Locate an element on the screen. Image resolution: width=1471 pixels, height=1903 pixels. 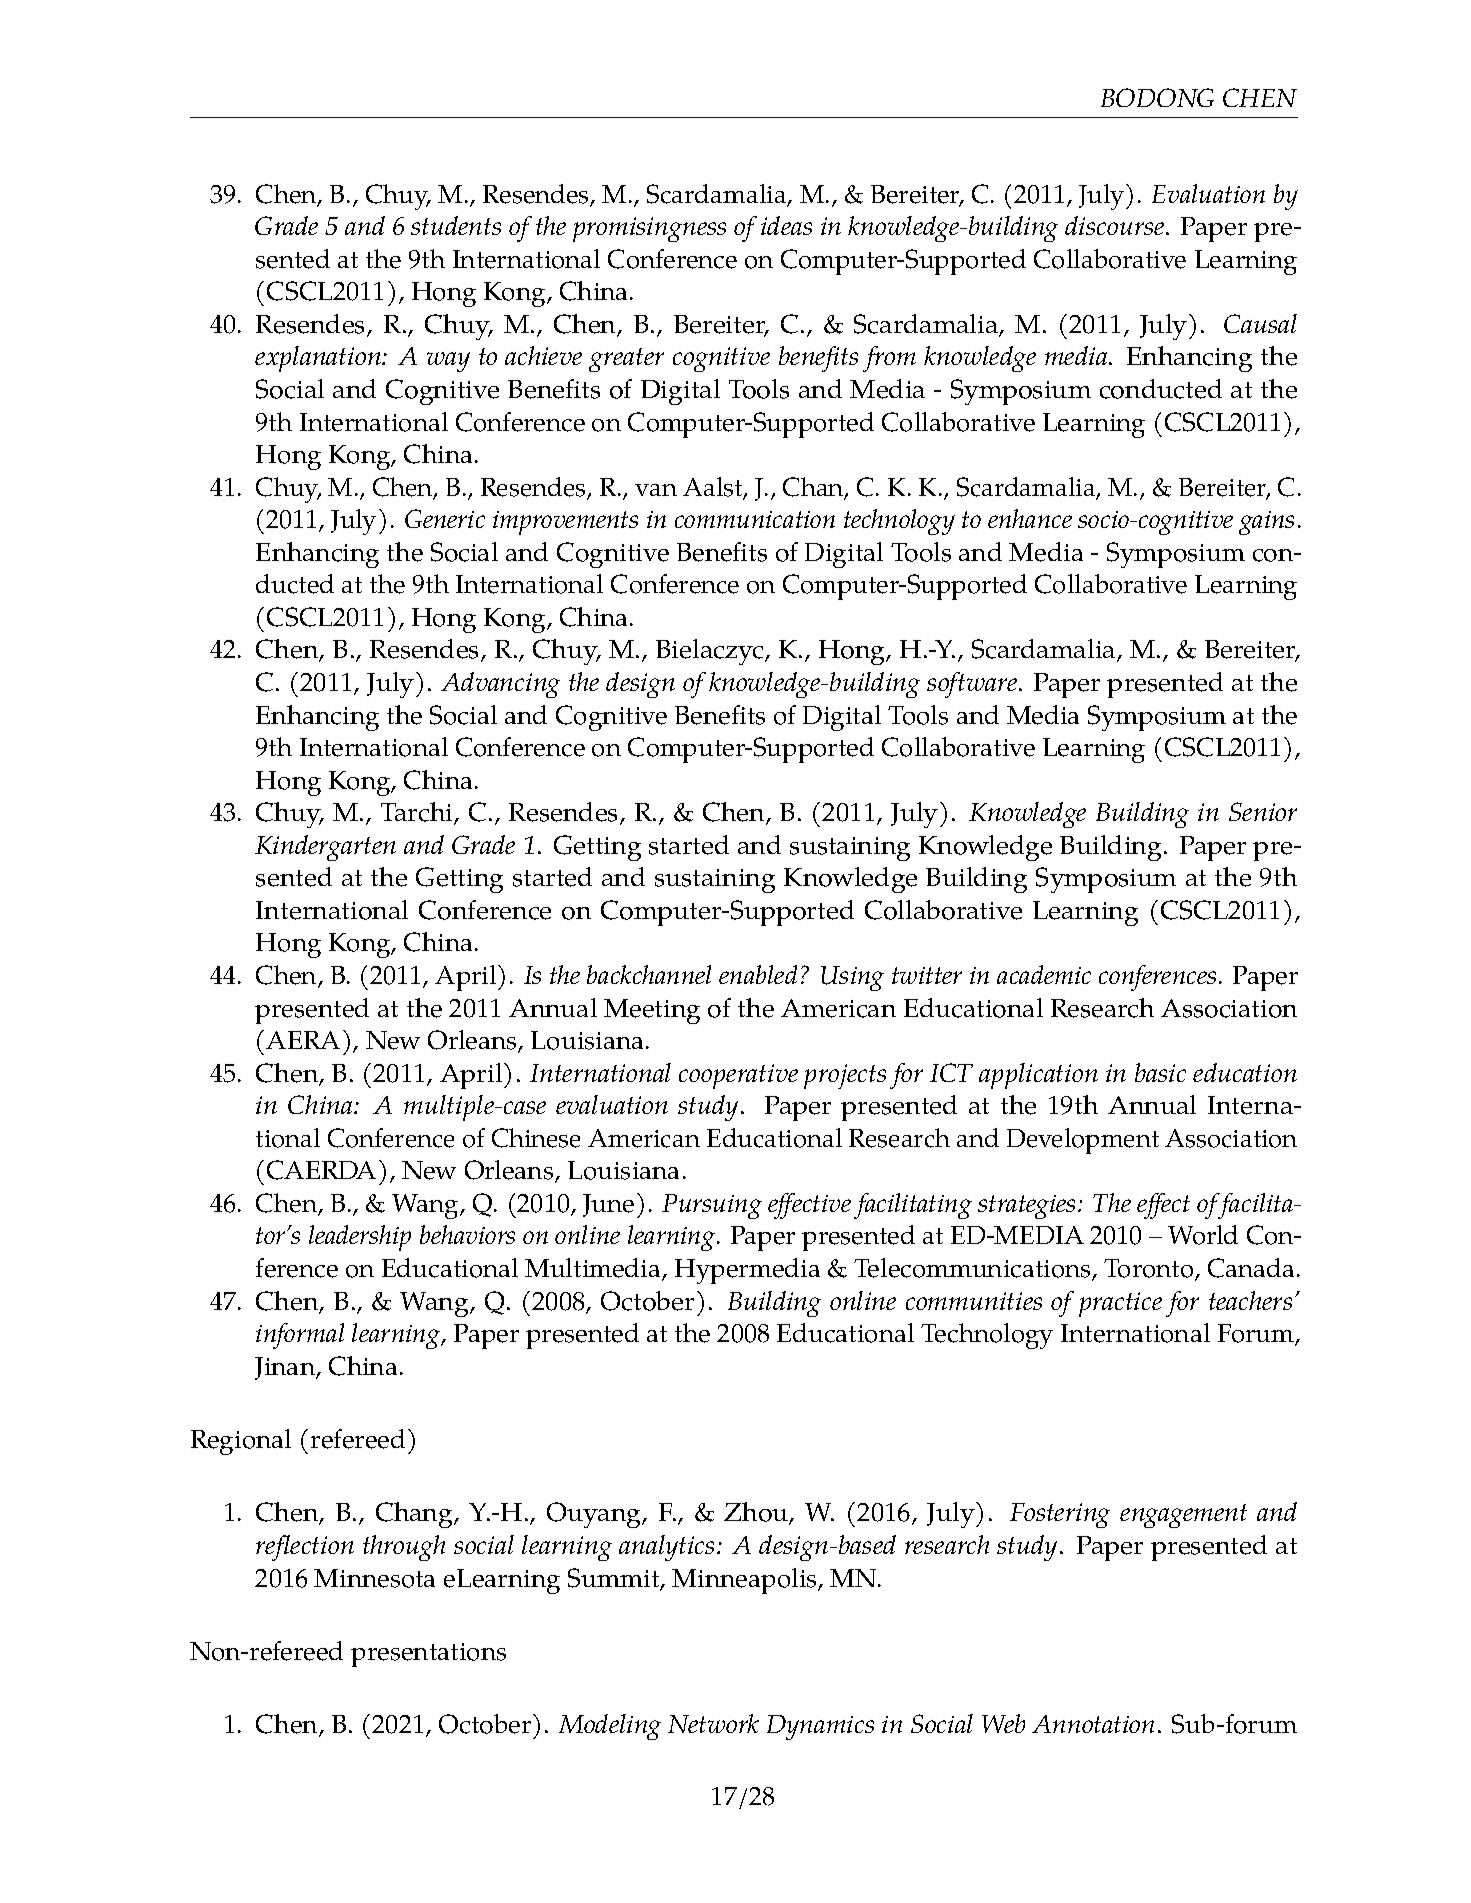
Kindergarten is located at coordinates (325, 848).
